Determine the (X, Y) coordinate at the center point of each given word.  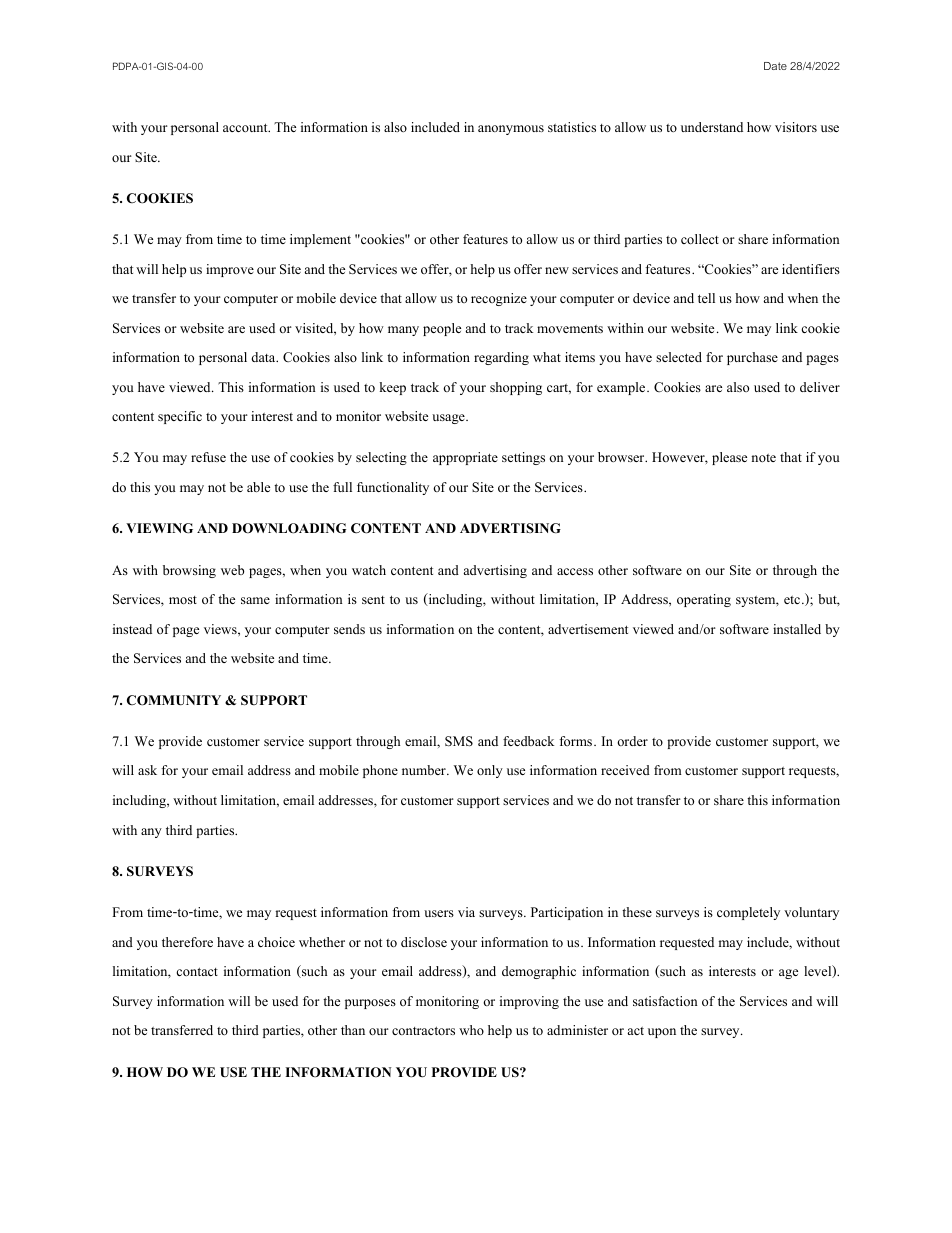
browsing (189, 571)
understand (712, 127)
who (471, 1030)
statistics (572, 127)
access (575, 571)
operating (704, 600)
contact (197, 971)
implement (320, 240)
